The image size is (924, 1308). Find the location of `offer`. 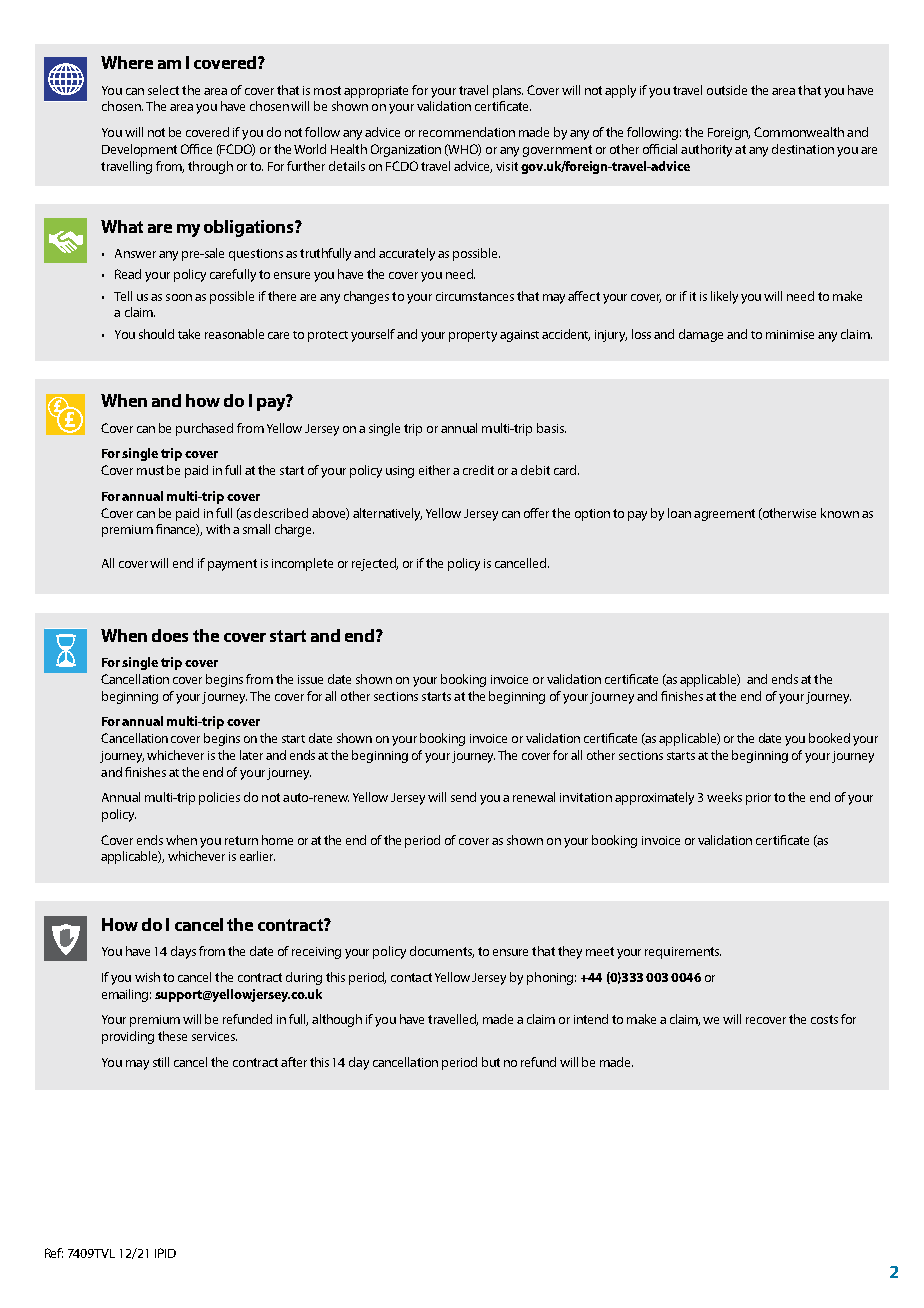

offer is located at coordinates (536, 513).
